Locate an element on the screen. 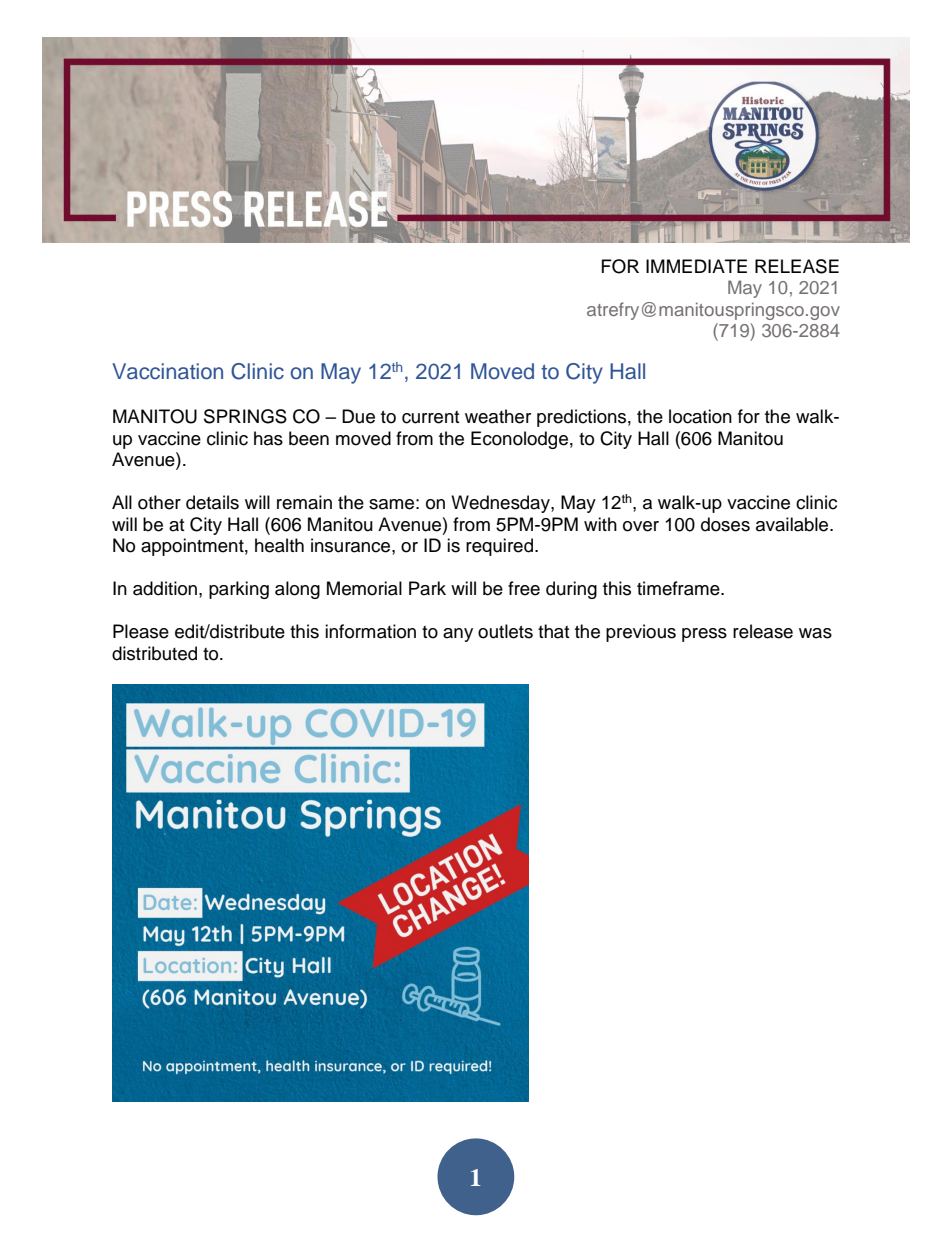 The image size is (952, 1233). weather is located at coordinates (498, 416).
